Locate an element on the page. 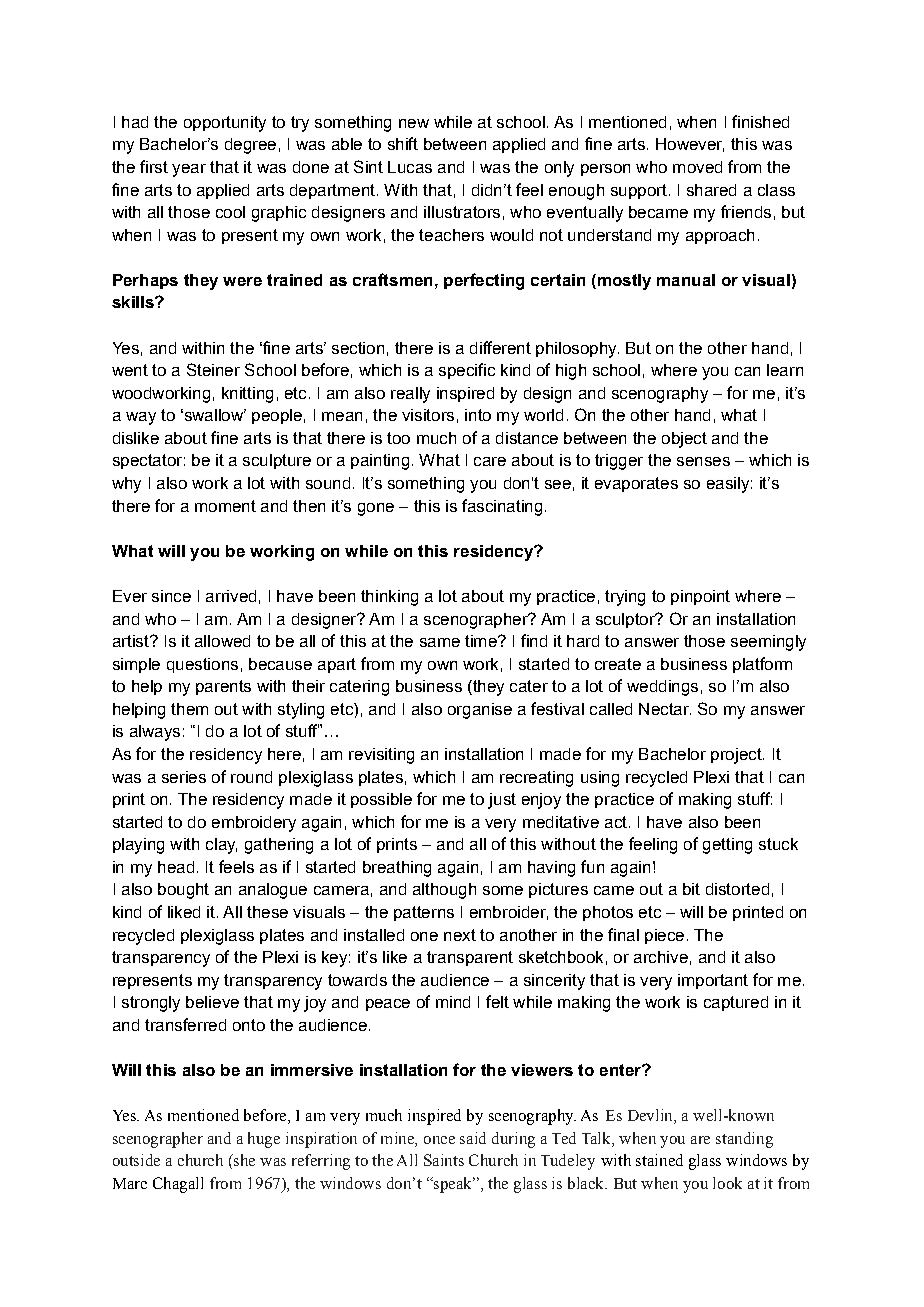 Image resolution: width=924 pixels, height=1307 pixels. into is located at coordinates (478, 415).
